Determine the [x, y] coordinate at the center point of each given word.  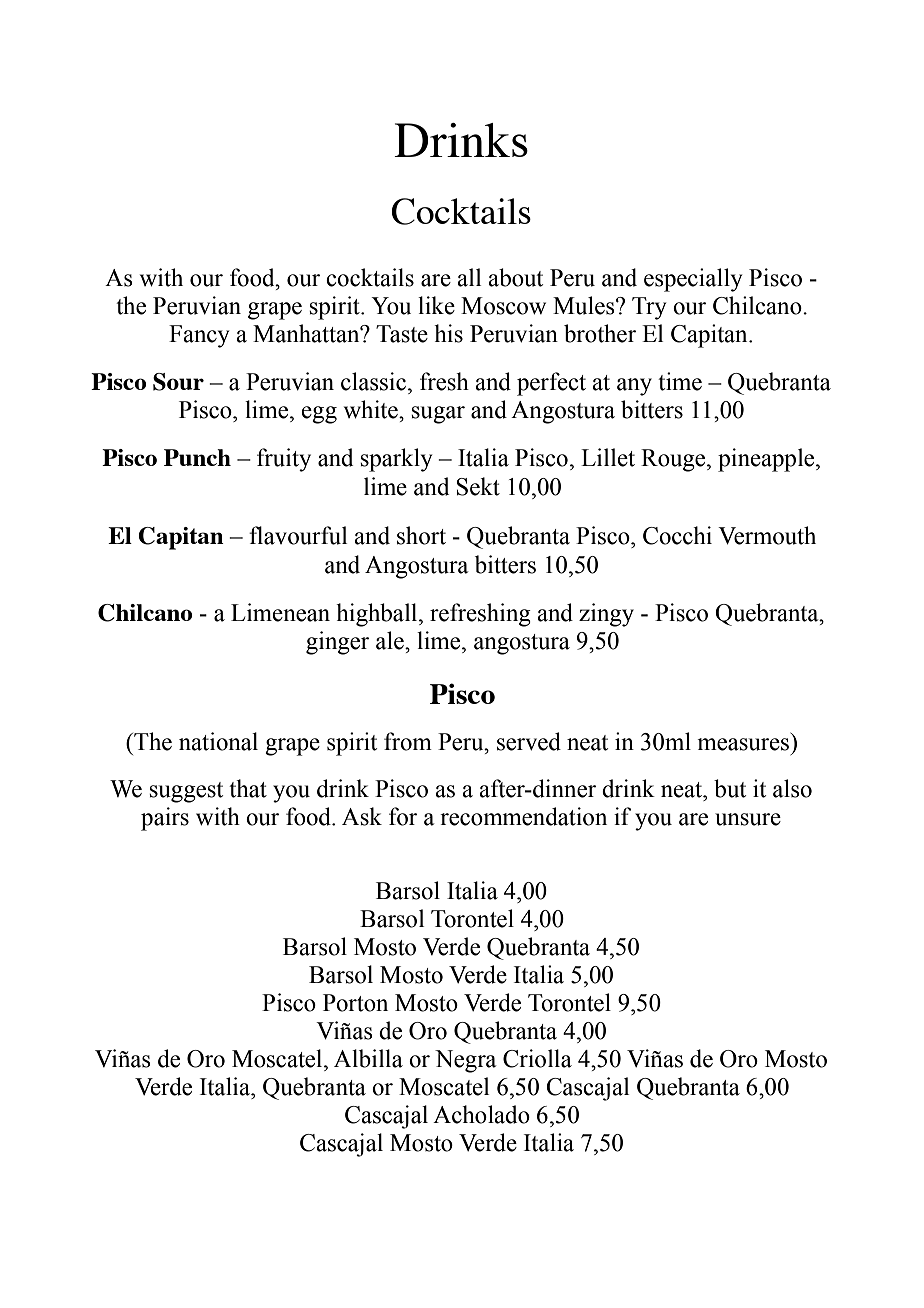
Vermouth [767, 535]
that [248, 788]
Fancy [199, 336]
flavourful [298, 535]
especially [693, 280]
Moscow [503, 306]
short [421, 535]
